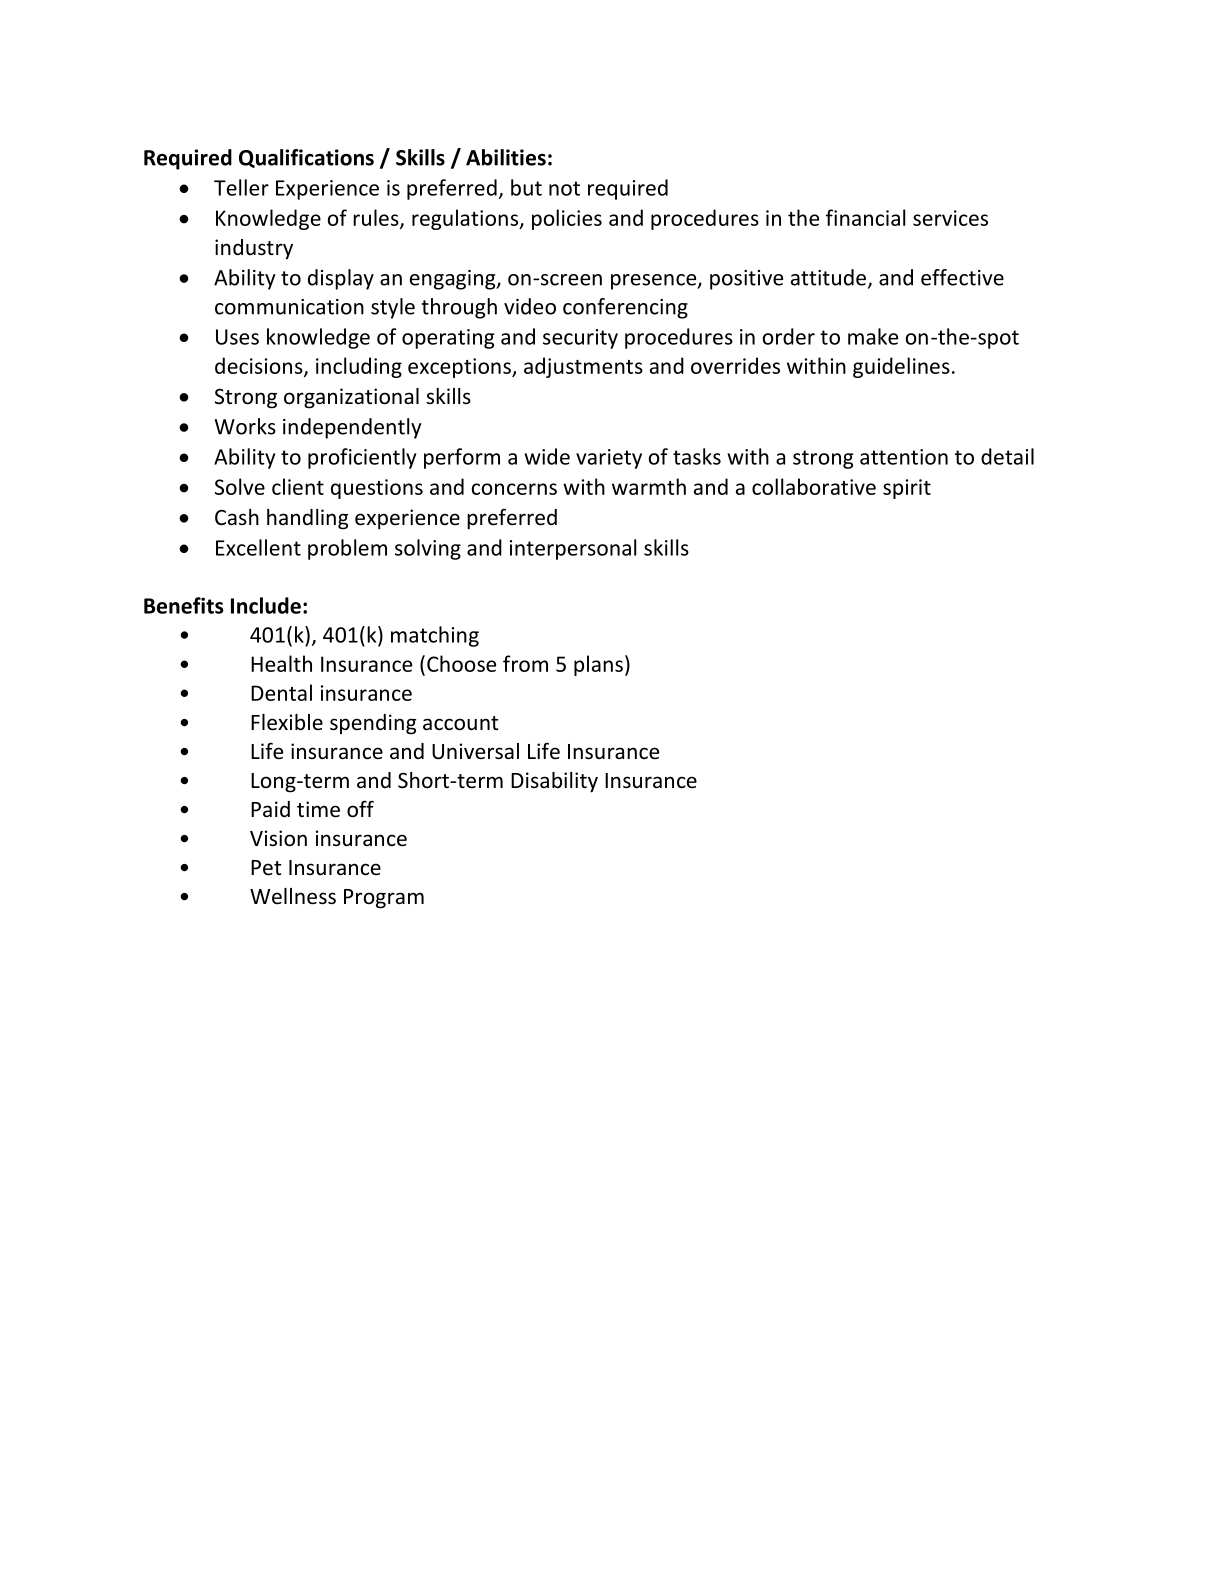 The image size is (1213, 1570). What do you see at coordinates (901, 367) in the screenshot?
I see `guidelines` at bounding box center [901, 367].
